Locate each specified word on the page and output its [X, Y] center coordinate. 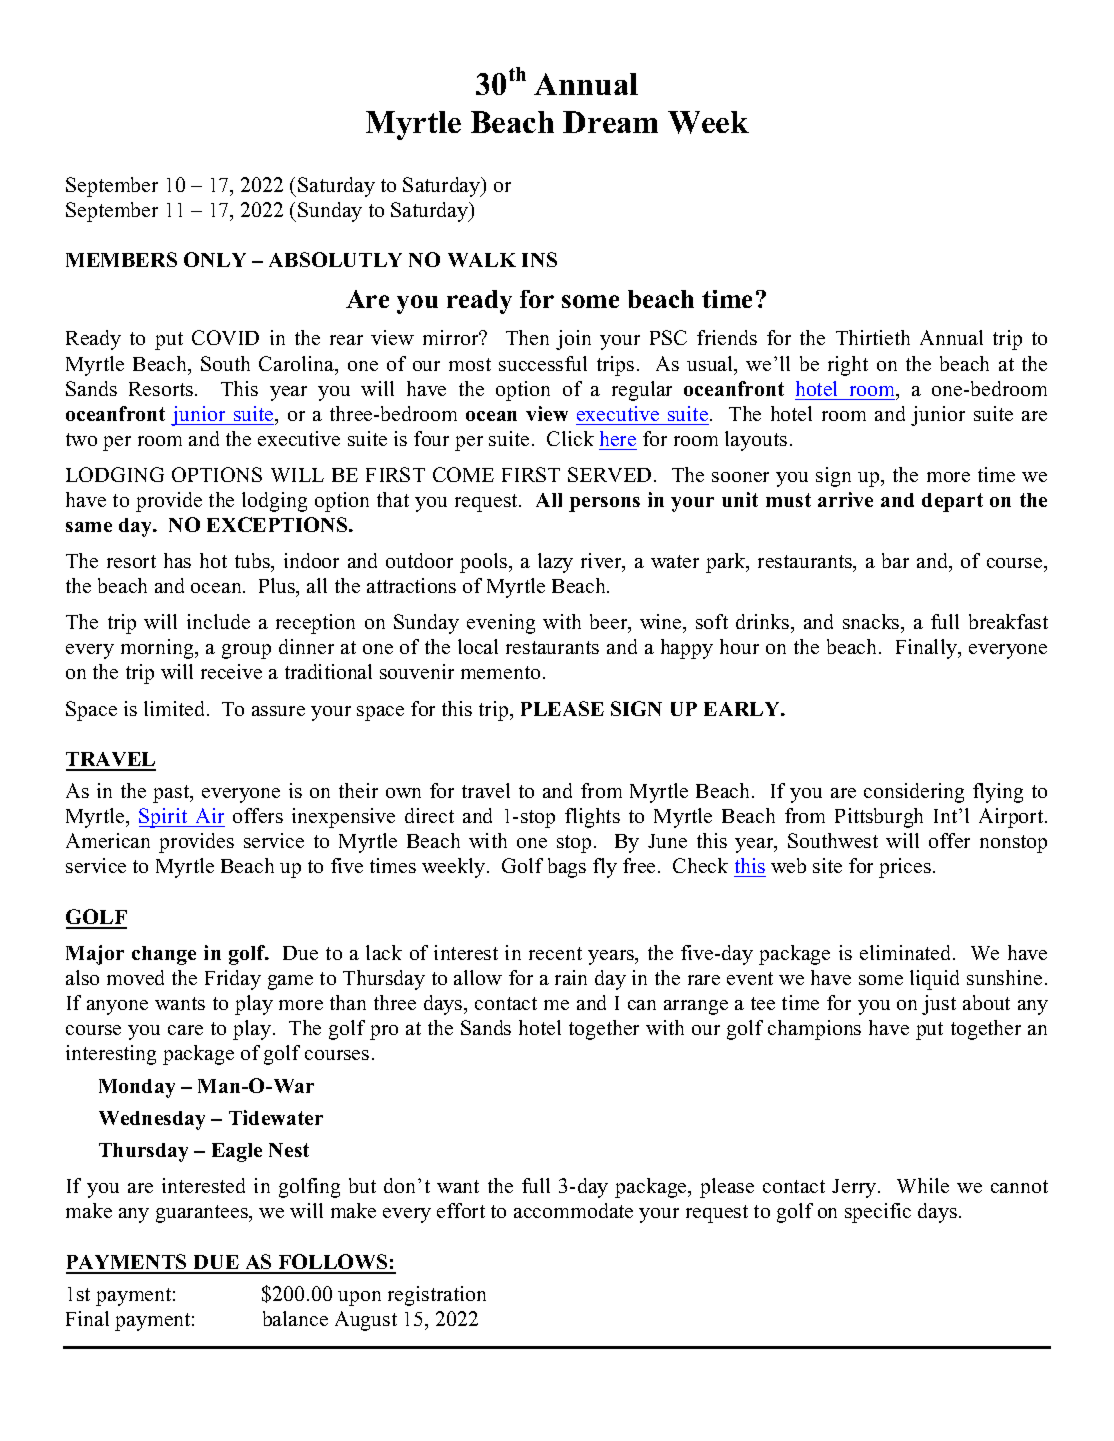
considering [914, 793]
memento [500, 672]
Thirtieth [873, 337]
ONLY [215, 259]
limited [176, 708]
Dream [610, 122]
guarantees [203, 1214]
